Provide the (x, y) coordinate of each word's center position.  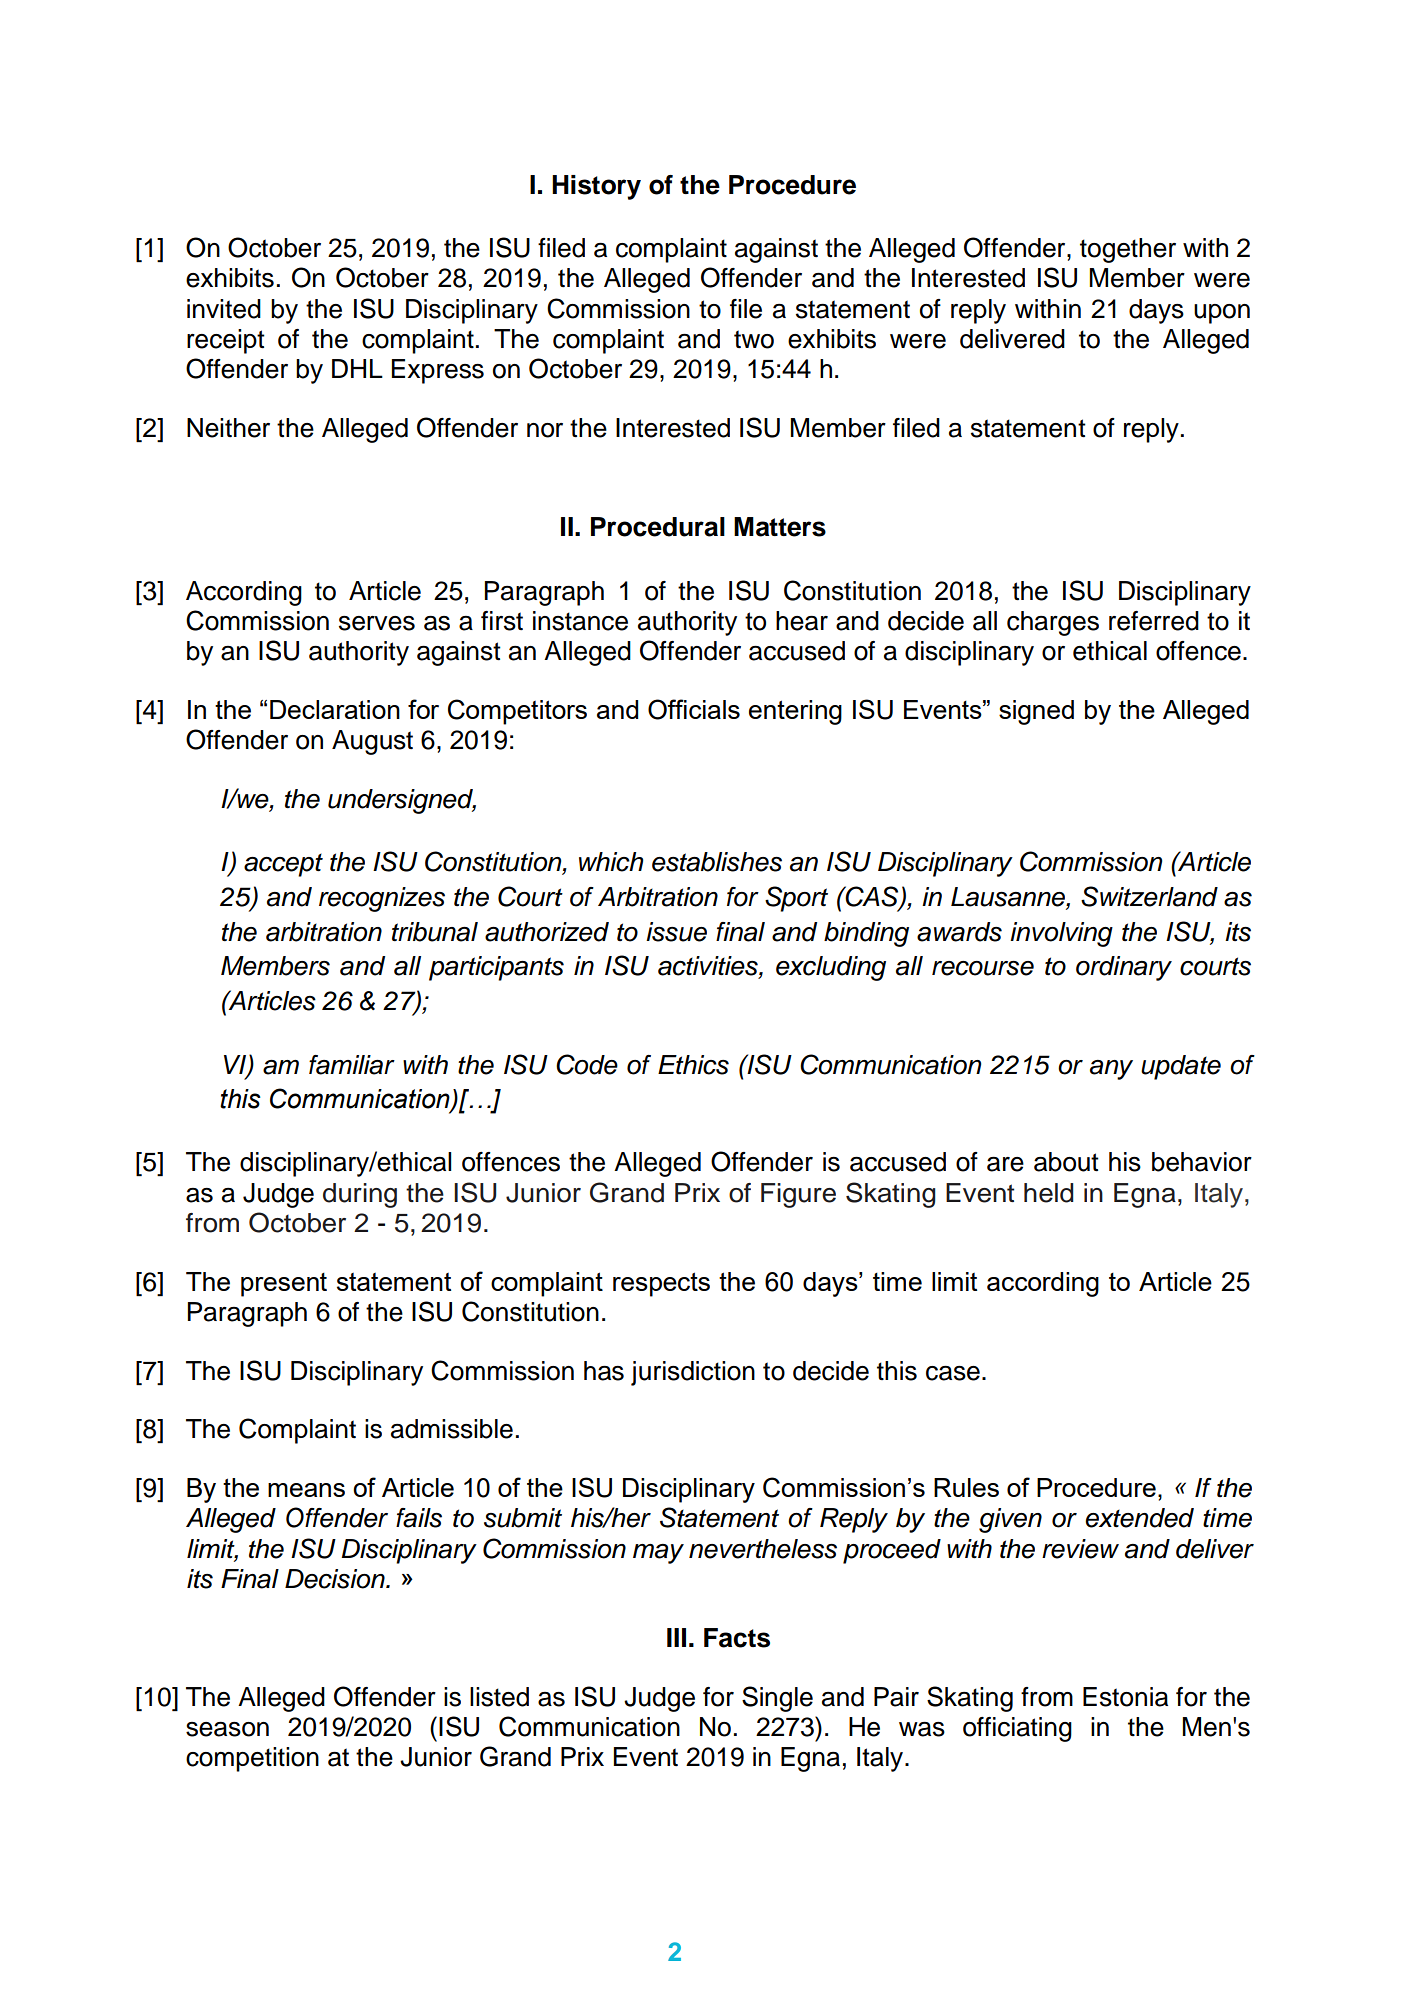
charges (1053, 623)
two (754, 339)
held (1049, 1193)
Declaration (335, 709)
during (360, 1195)
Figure (798, 1195)
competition (252, 1759)
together (1128, 250)
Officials (694, 709)
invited (224, 309)
